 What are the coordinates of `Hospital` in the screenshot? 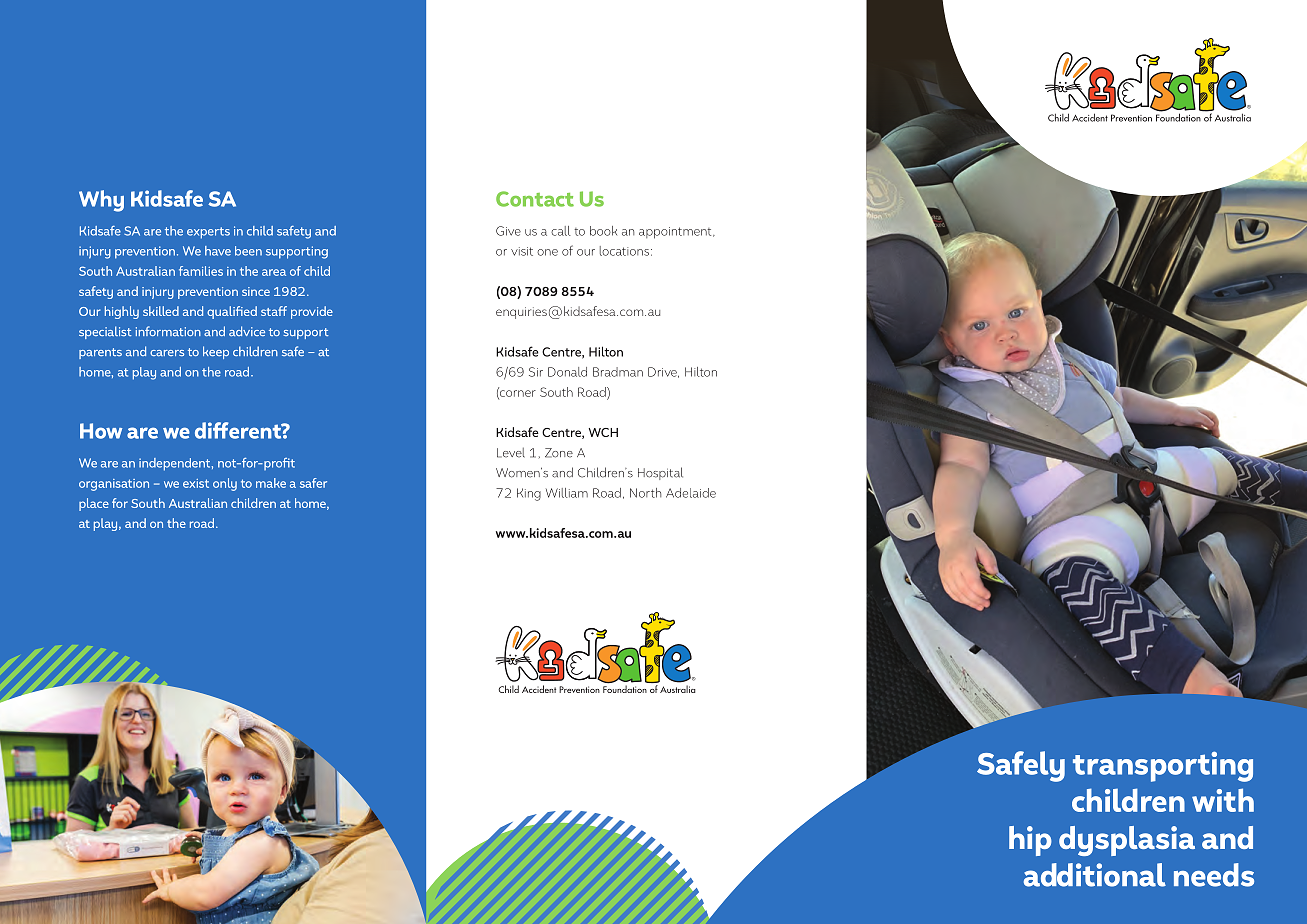 It's located at (660, 473).
